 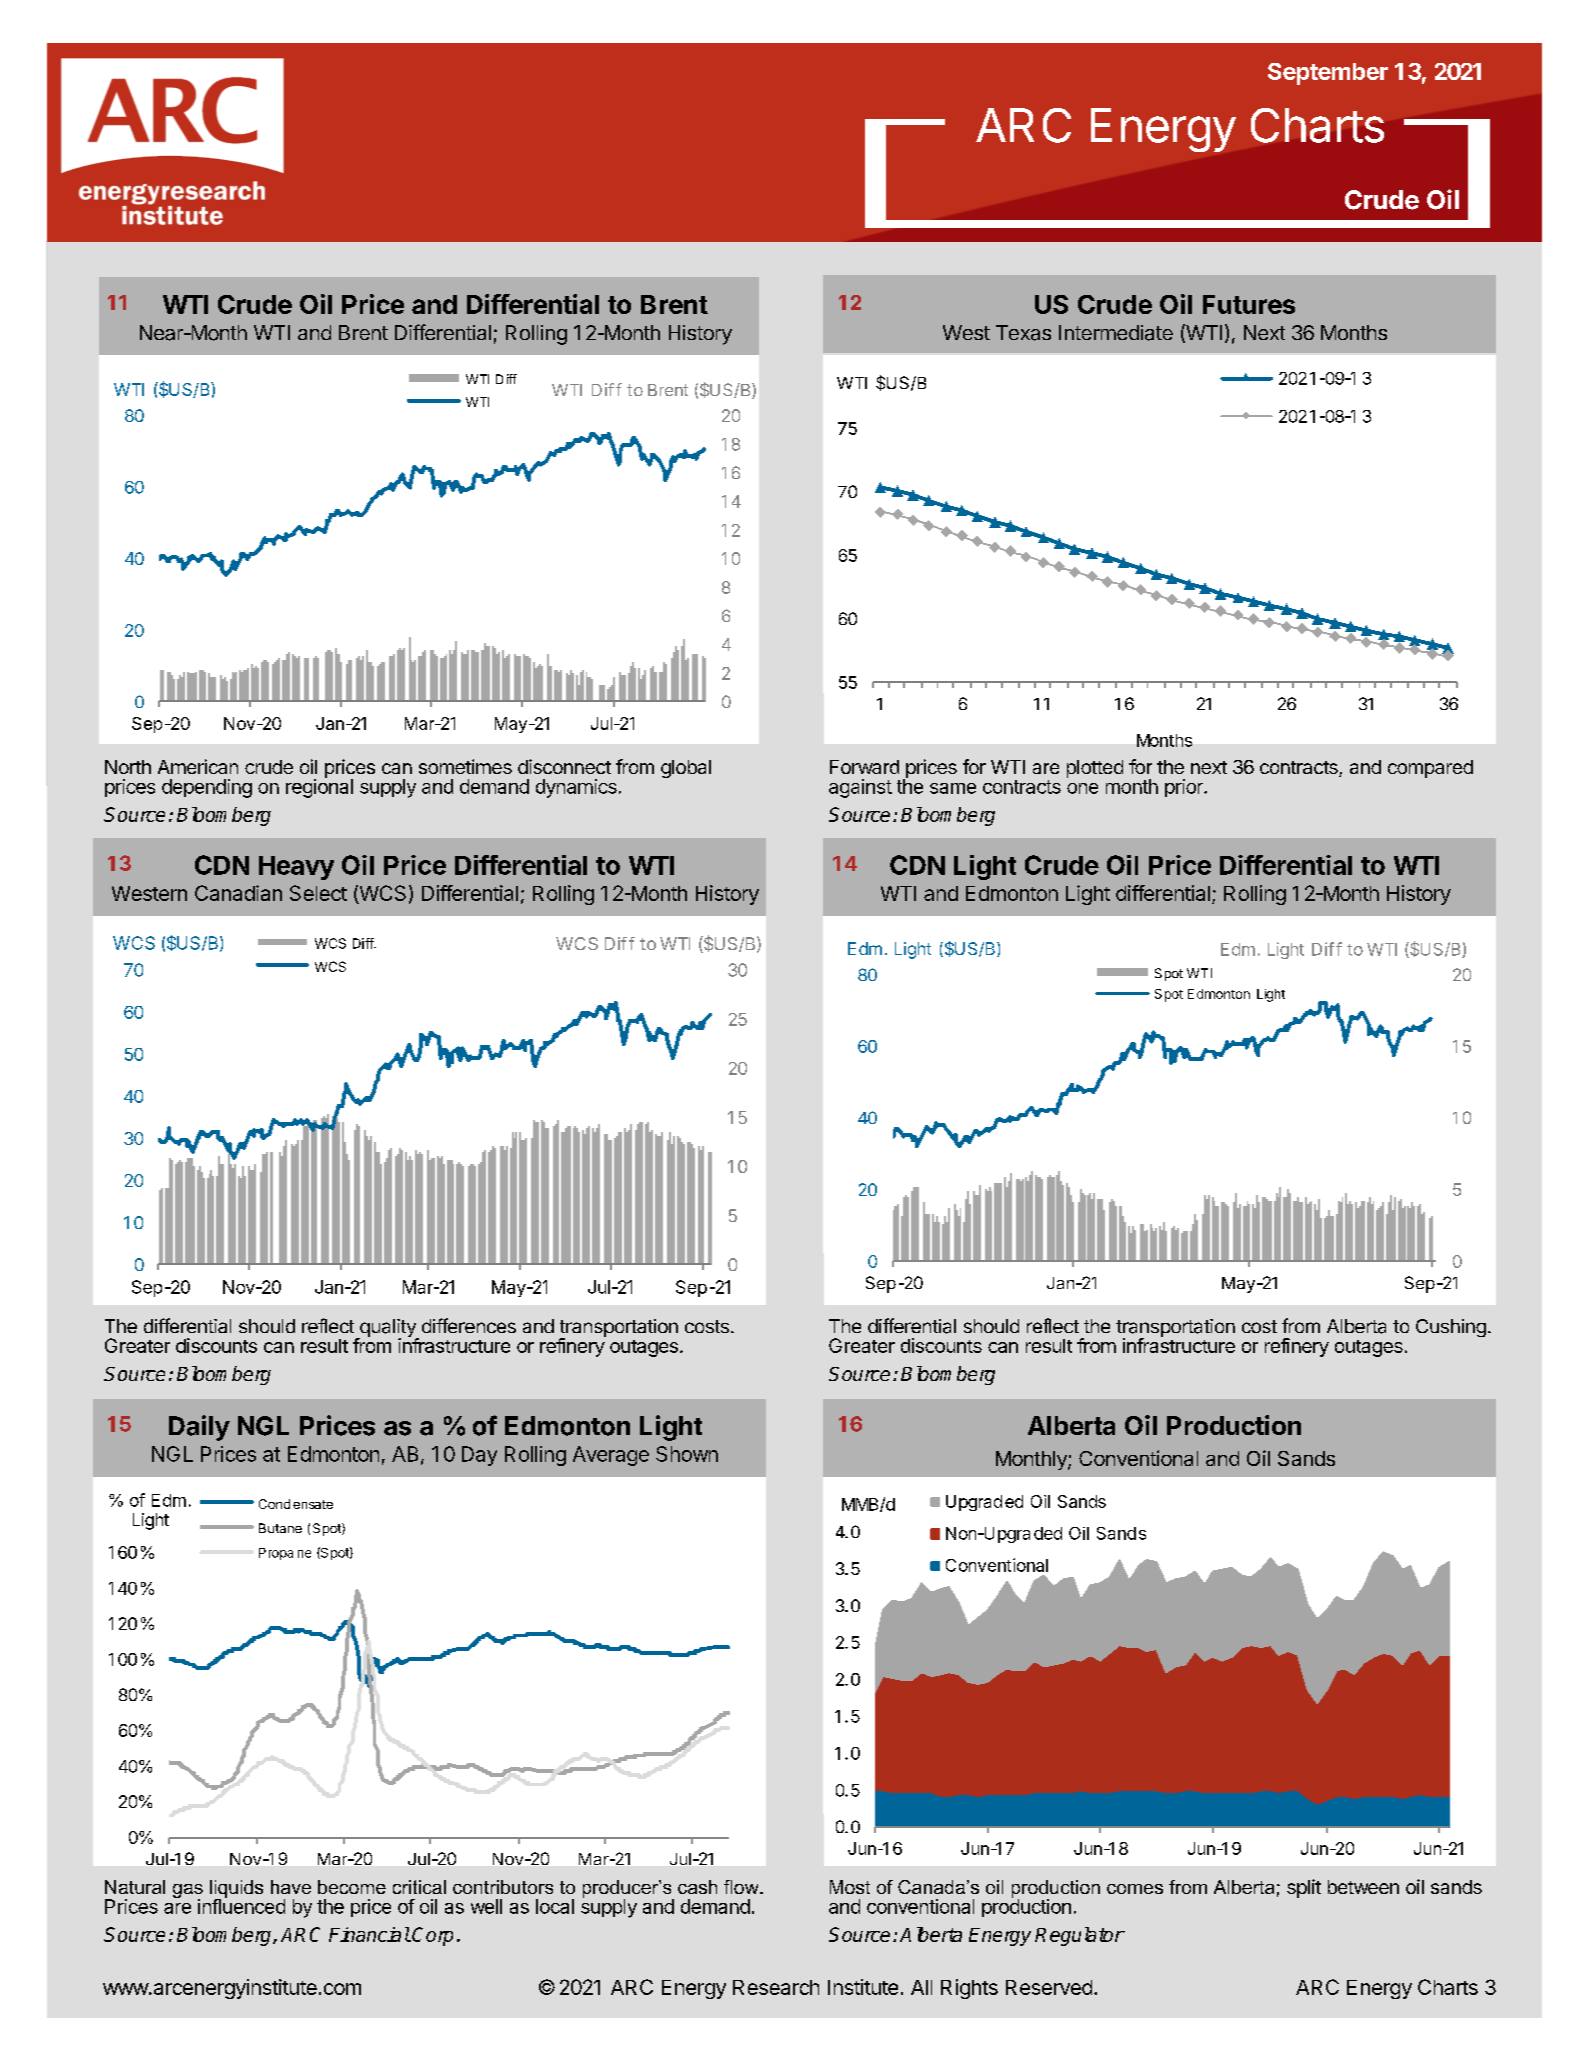 What do you see at coordinates (241, 1905) in the page?
I see `influenced` at bounding box center [241, 1905].
